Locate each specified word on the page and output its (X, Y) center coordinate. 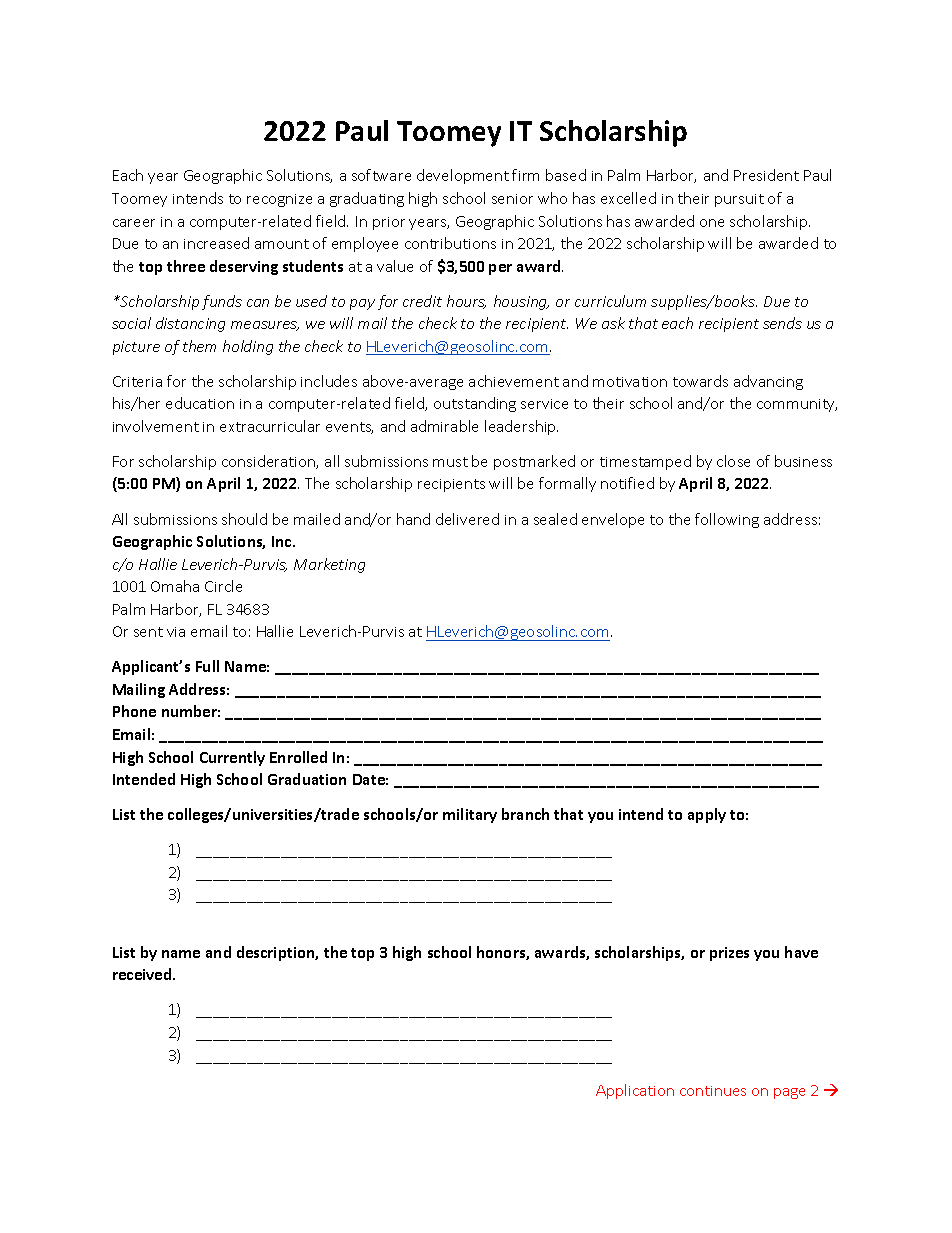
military (470, 815)
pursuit (739, 200)
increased (216, 243)
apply (707, 815)
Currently (232, 758)
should (244, 519)
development (463, 176)
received (143, 974)
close (733, 461)
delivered (467, 519)
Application (635, 1091)
